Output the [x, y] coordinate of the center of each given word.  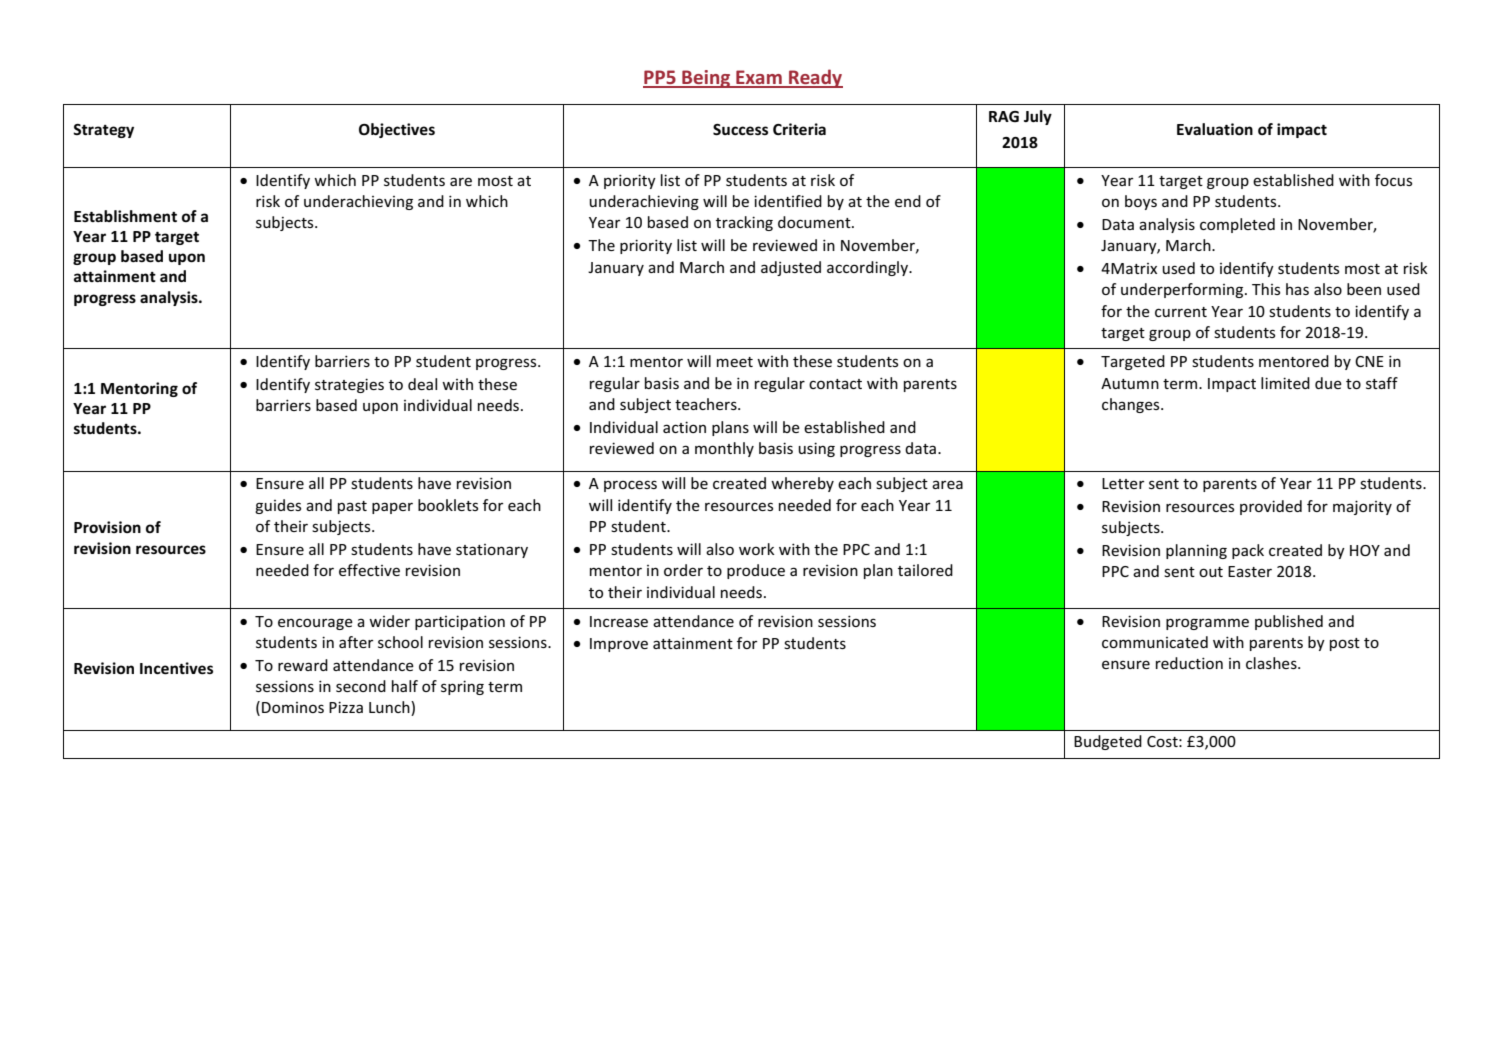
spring [462, 687]
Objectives [397, 130]
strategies [349, 385]
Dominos [293, 707]
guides [278, 506]
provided [1271, 507]
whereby [802, 484]
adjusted [791, 268]
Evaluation [1215, 129]
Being [706, 79]
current [1181, 312]
